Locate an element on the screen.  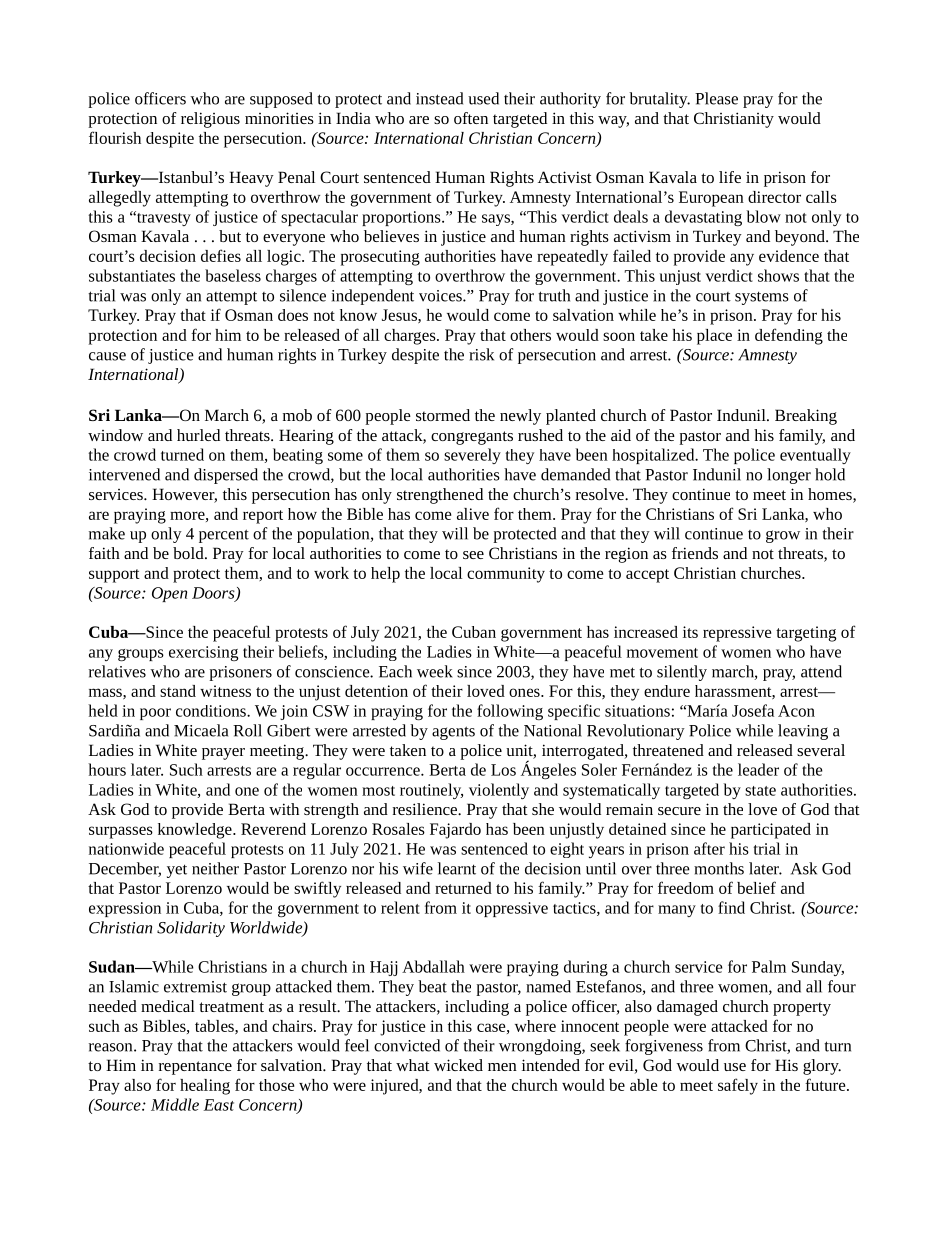
Open is located at coordinates (169, 594).
